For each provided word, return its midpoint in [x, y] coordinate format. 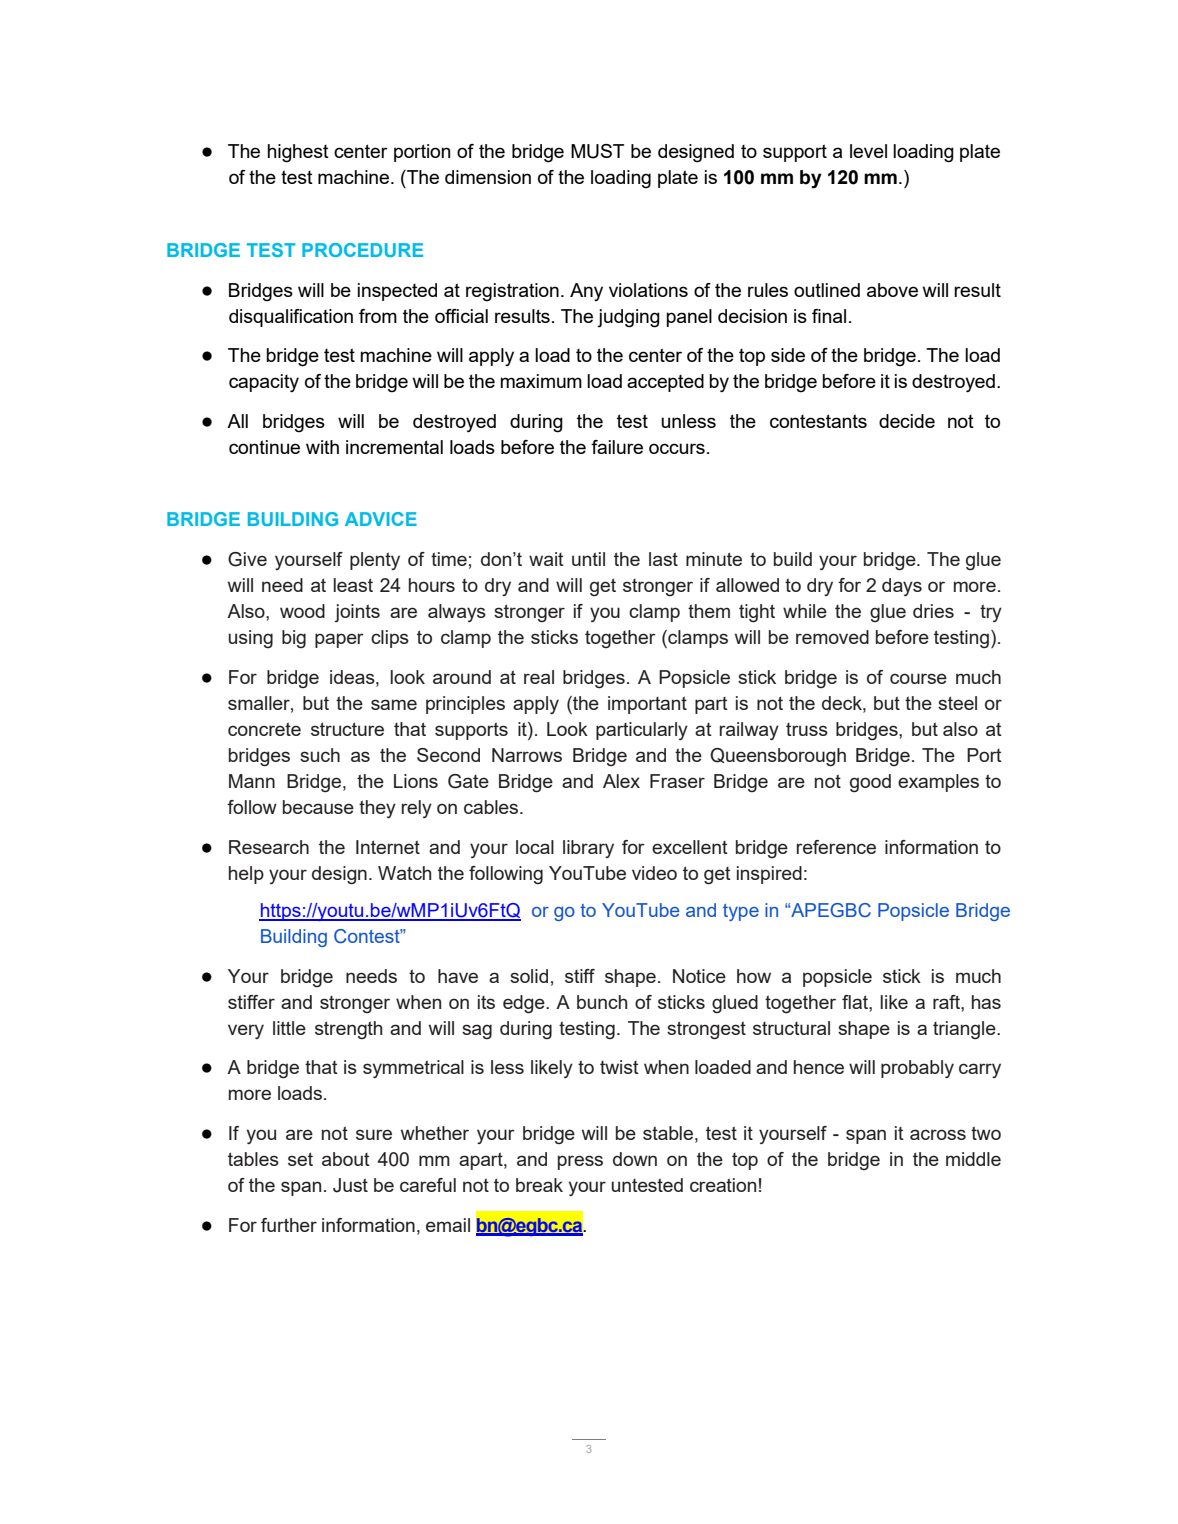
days [902, 587]
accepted [665, 383]
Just [350, 1185]
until [588, 559]
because [318, 807]
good [870, 783]
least [353, 585]
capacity [264, 383]
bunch [602, 1002]
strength [348, 1030]
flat [856, 1002]
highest [298, 153]
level [868, 151]
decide [907, 421]
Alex [621, 781]
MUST [597, 151]
